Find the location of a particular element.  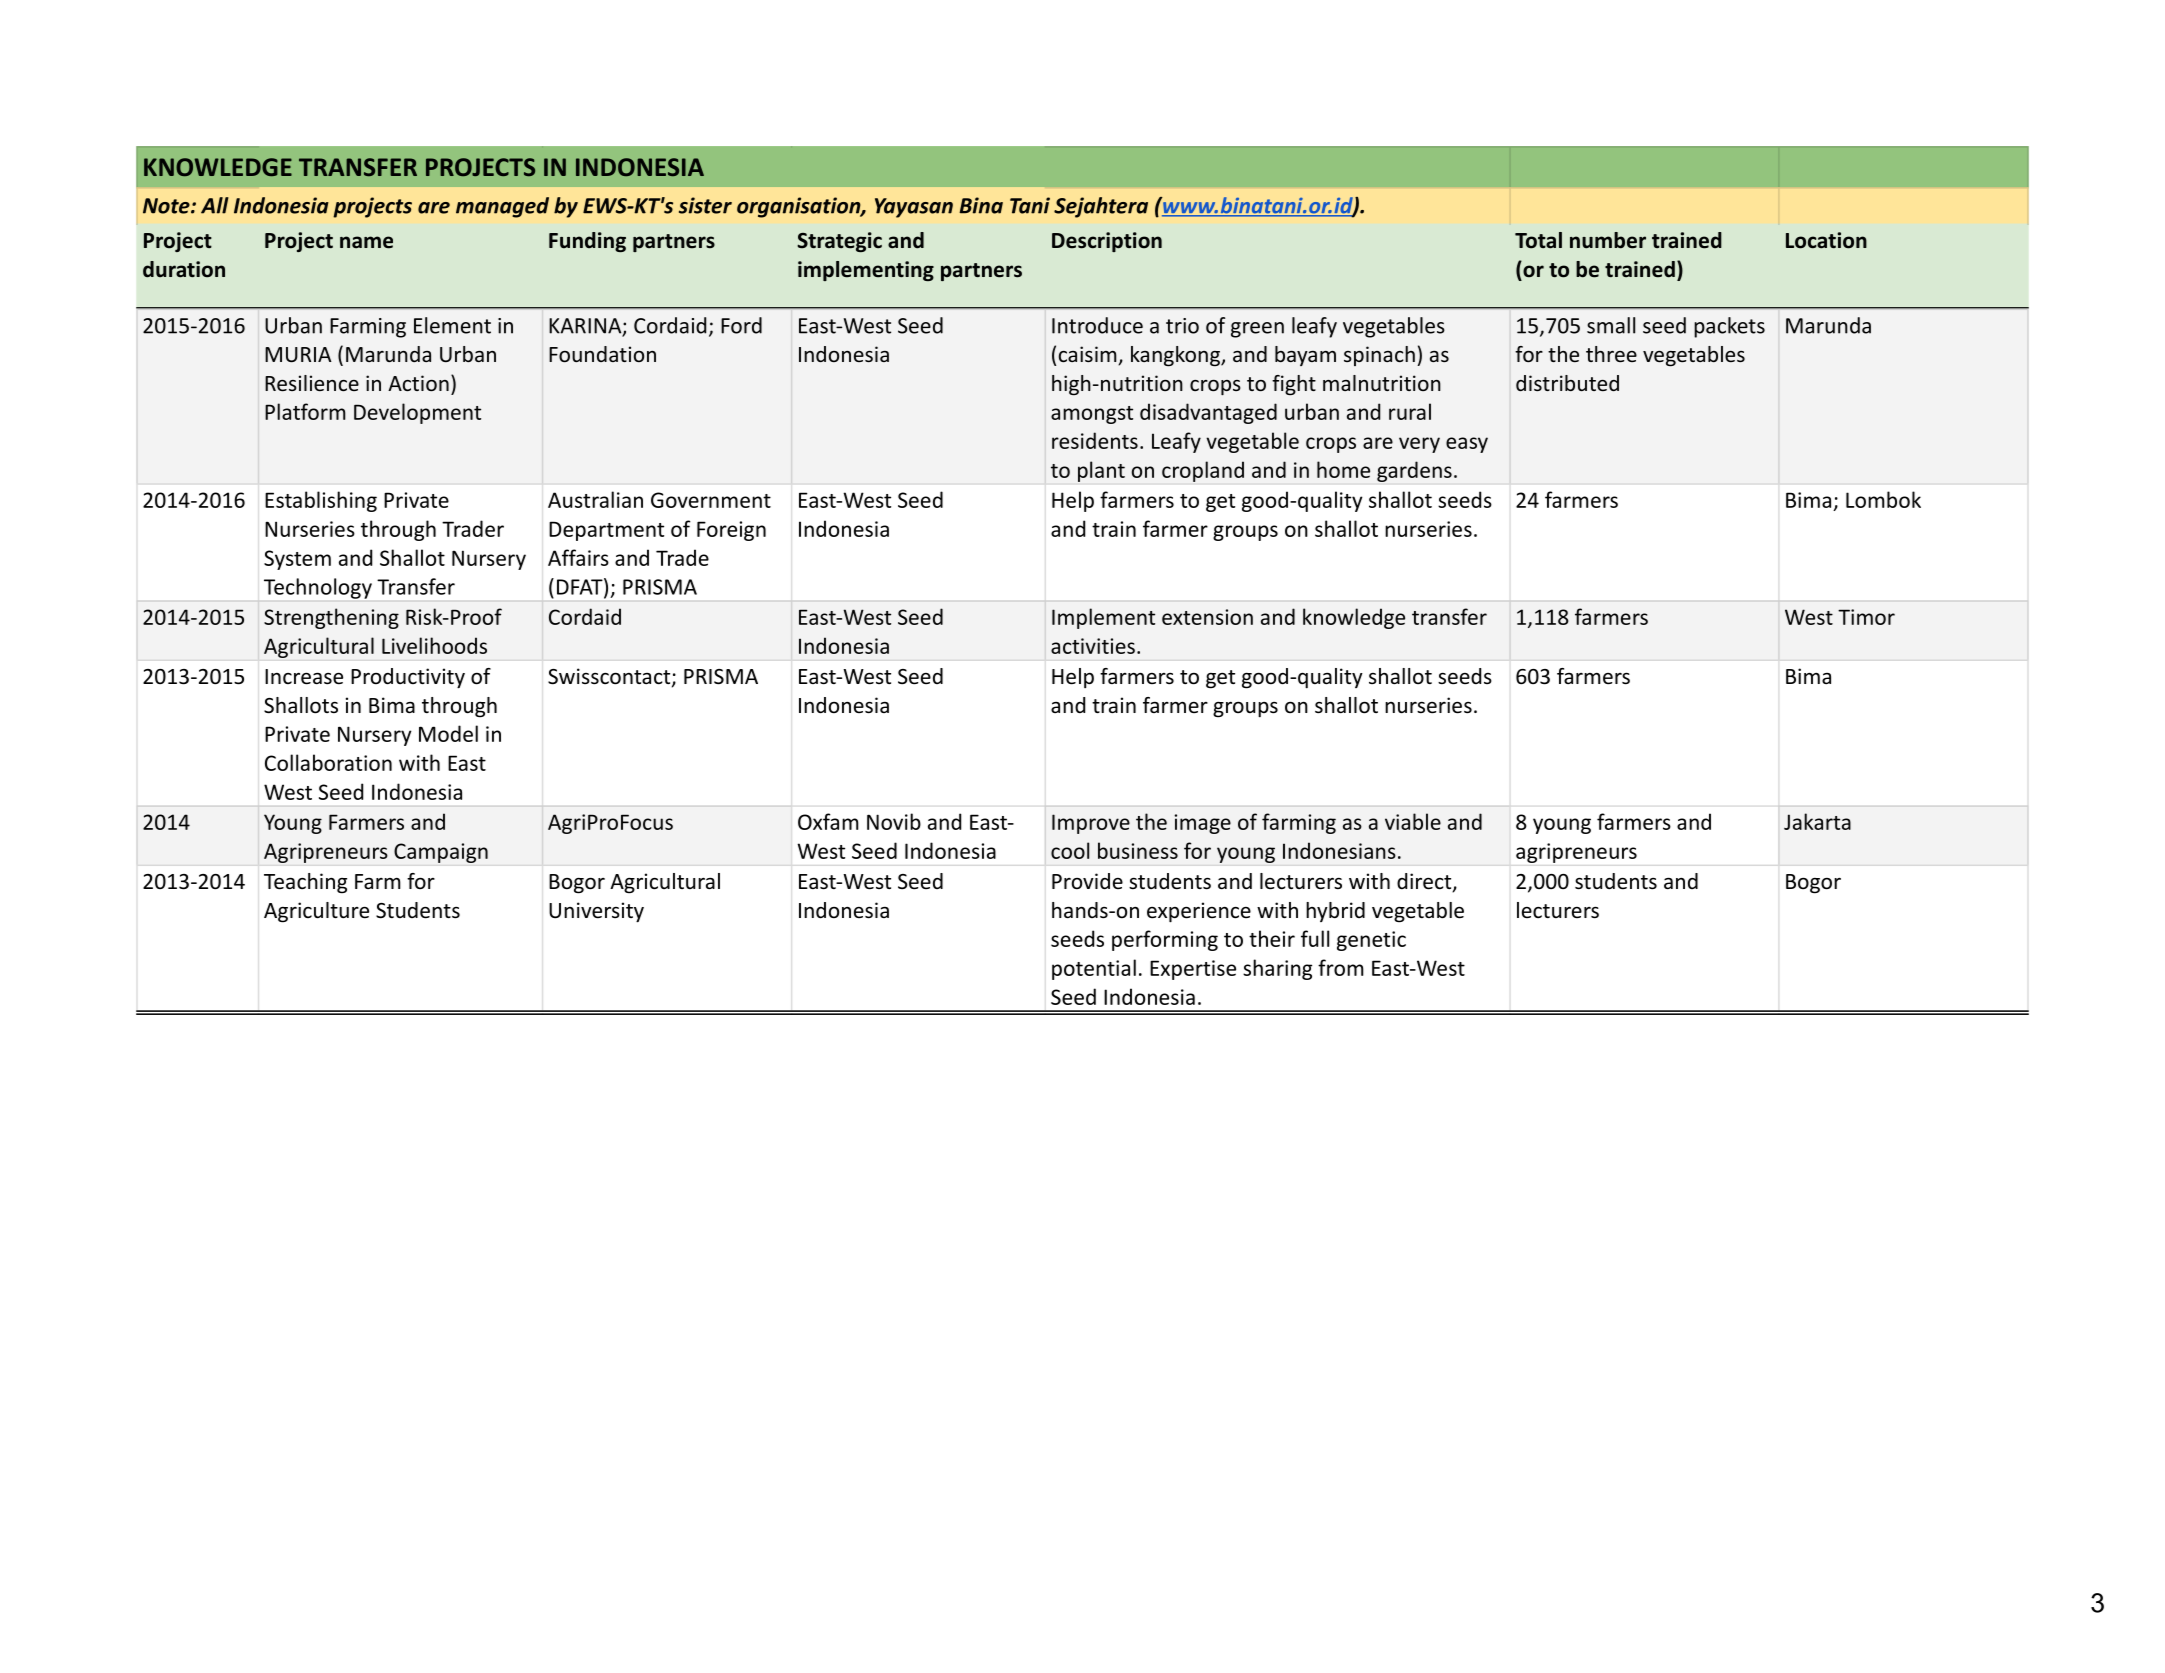

Jakarta is located at coordinates (1817, 821).
